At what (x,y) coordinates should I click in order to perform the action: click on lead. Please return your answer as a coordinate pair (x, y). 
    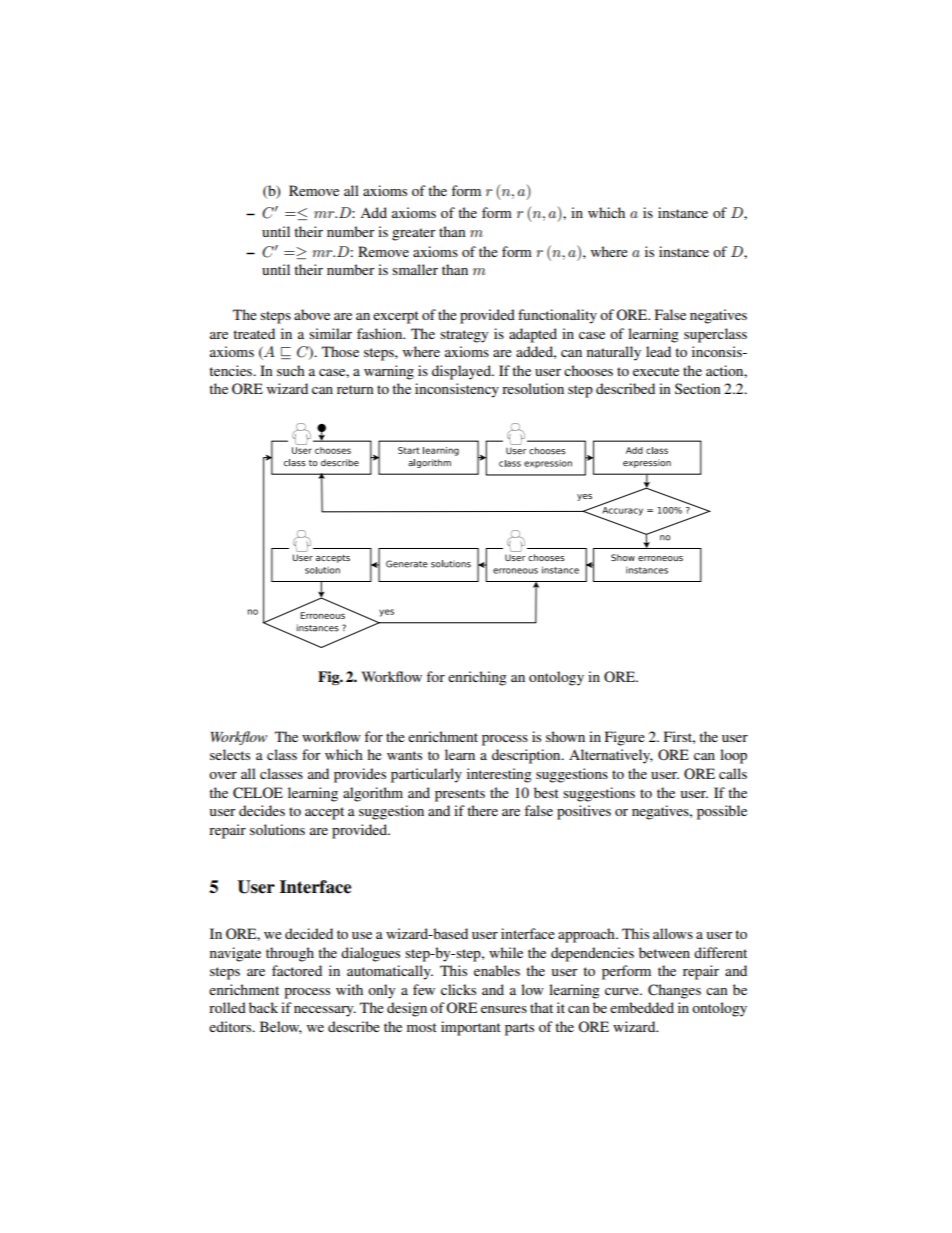
    Looking at the image, I should click on (658, 351).
